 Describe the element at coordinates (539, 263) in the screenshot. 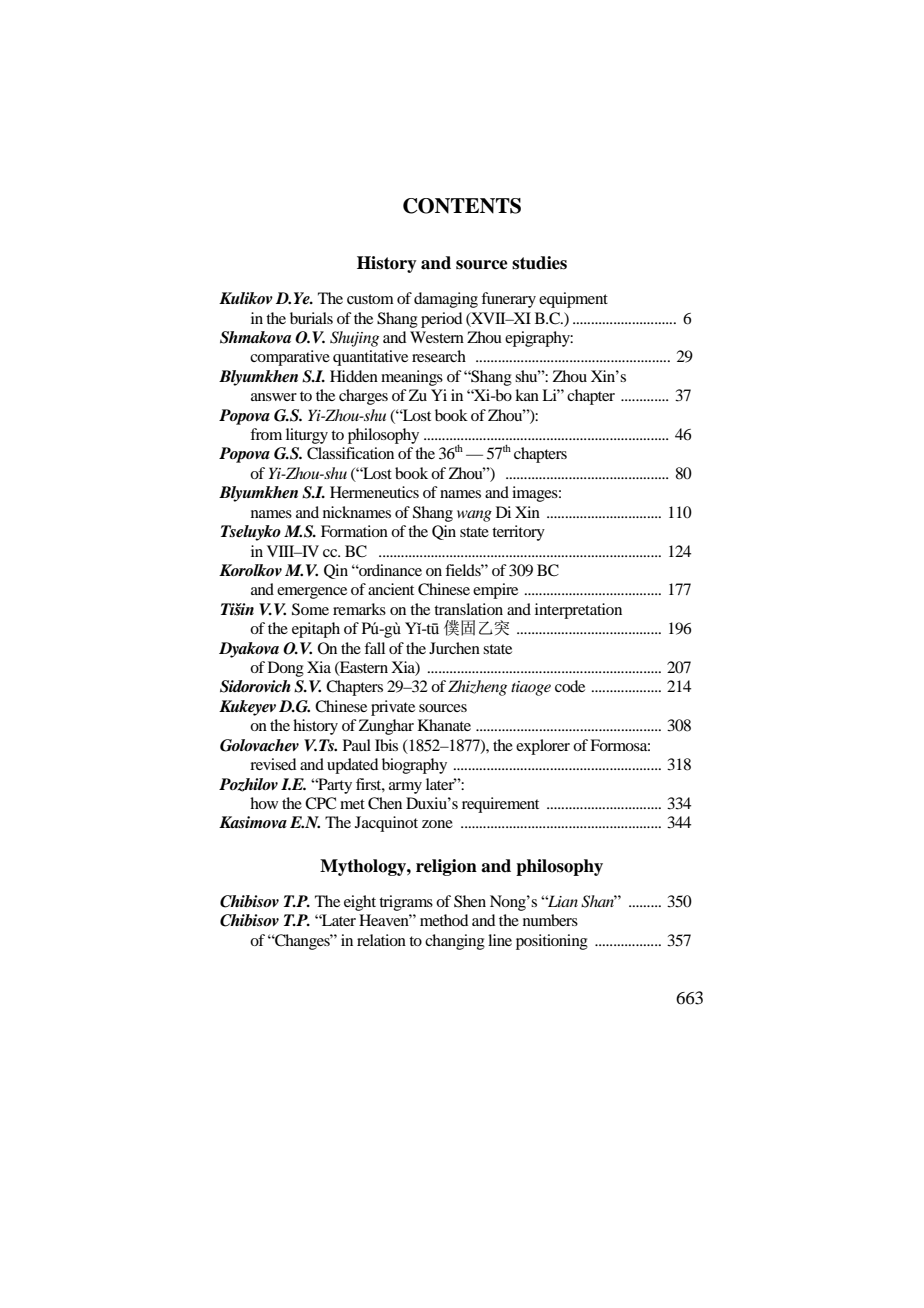

I see `studies` at that location.
